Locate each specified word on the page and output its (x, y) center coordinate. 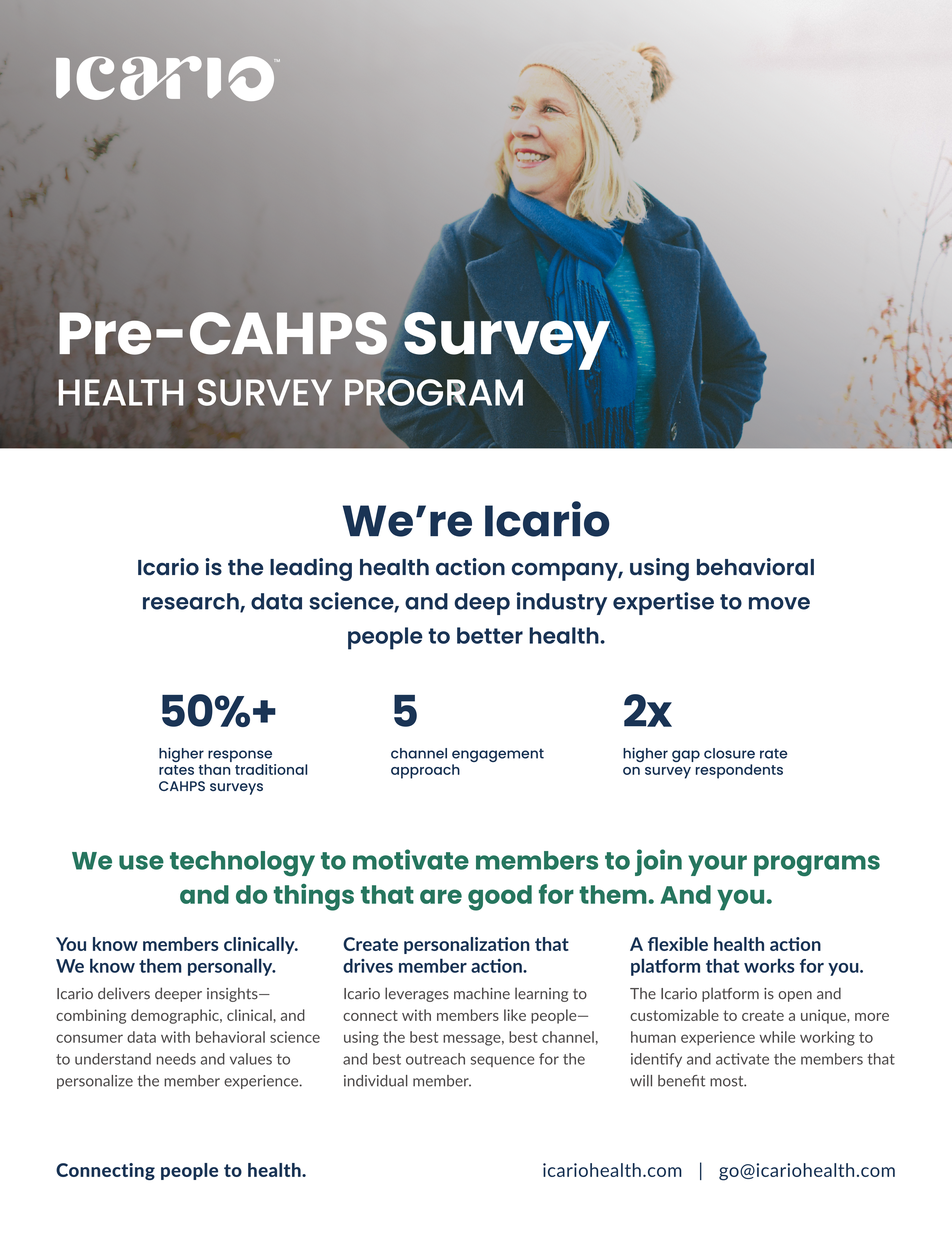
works (769, 965)
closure (729, 753)
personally (231, 967)
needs (176, 1059)
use (141, 862)
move (779, 603)
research (192, 602)
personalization (467, 945)
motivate (411, 859)
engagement (498, 756)
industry (562, 603)
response (241, 757)
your (717, 865)
